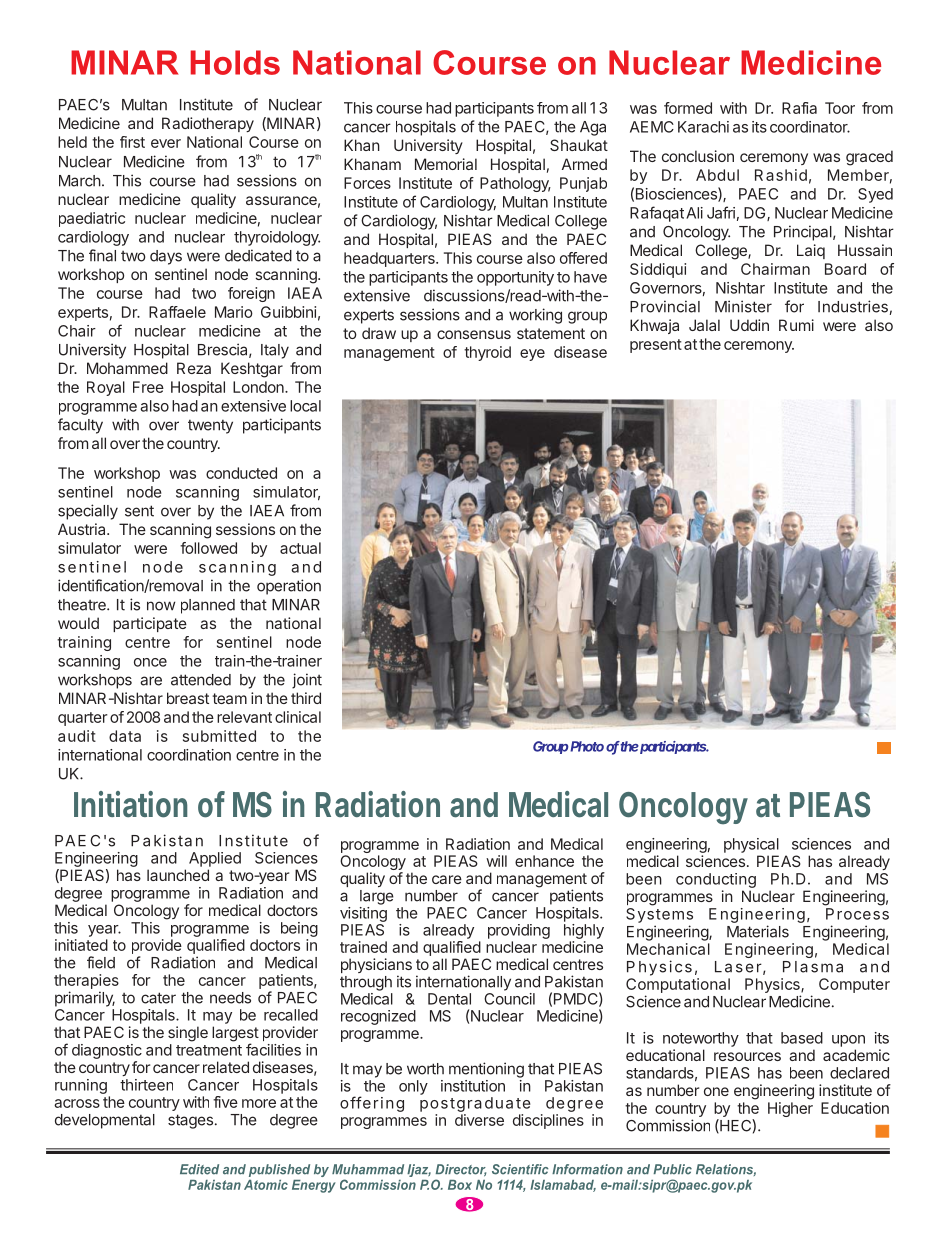  Describe the element at coordinates (447, 879) in the screenshot. I see `care` at that location.
